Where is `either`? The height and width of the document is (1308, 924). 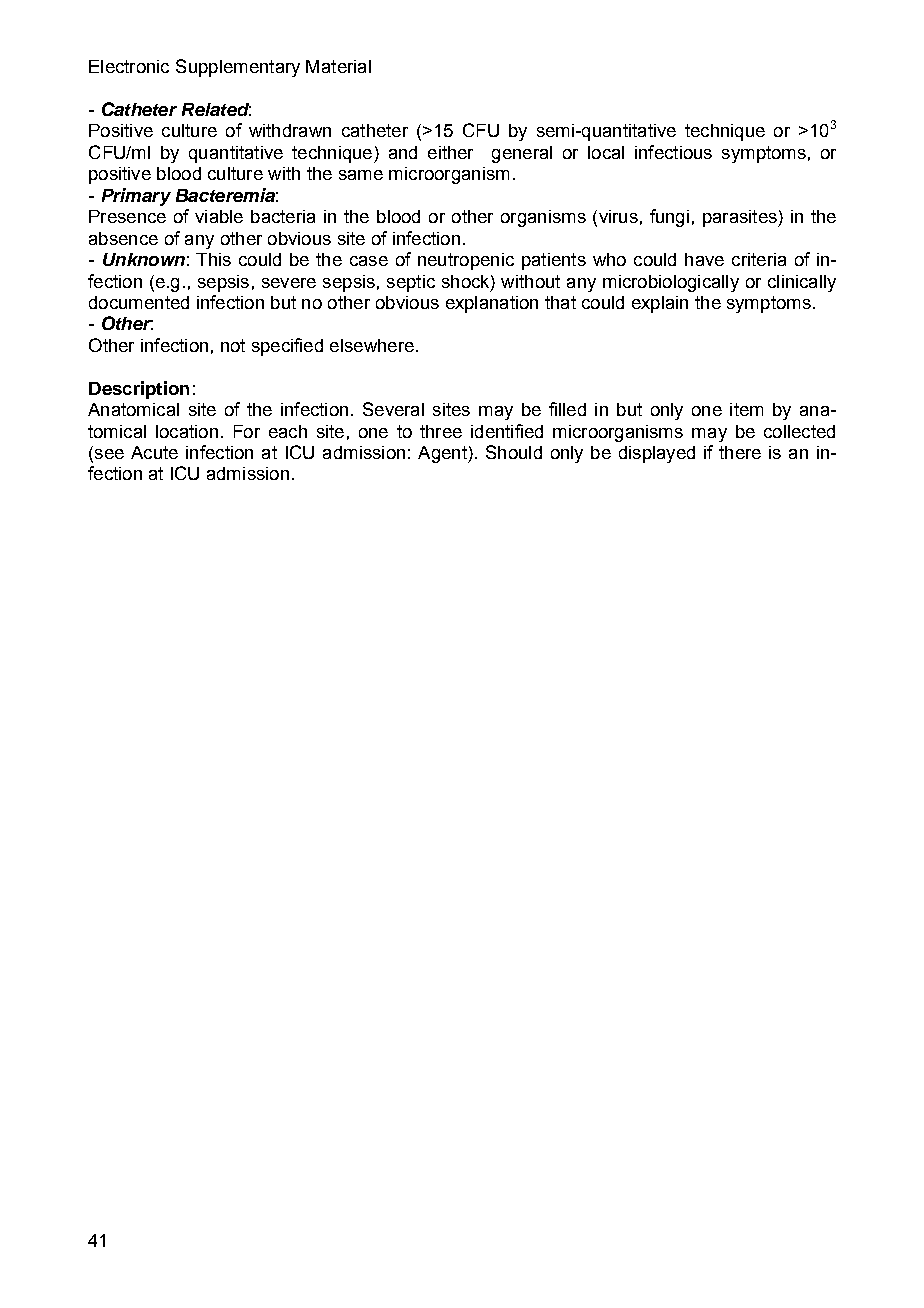 either is located at coordinates (450, 152).
